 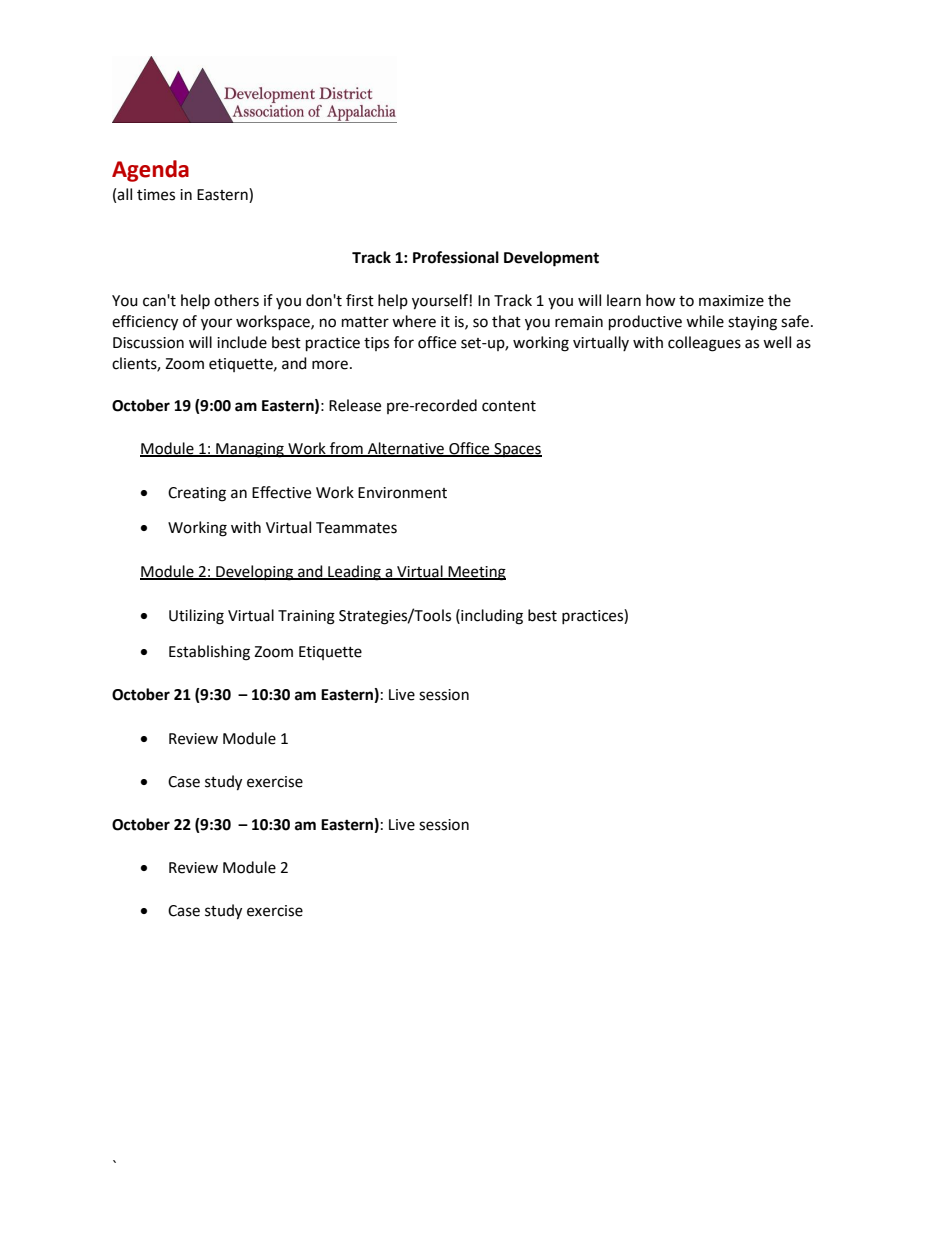 What do you see at coordinates (236, 300) in the screenshot?
I see `others` at bounding box center [236, 300].
